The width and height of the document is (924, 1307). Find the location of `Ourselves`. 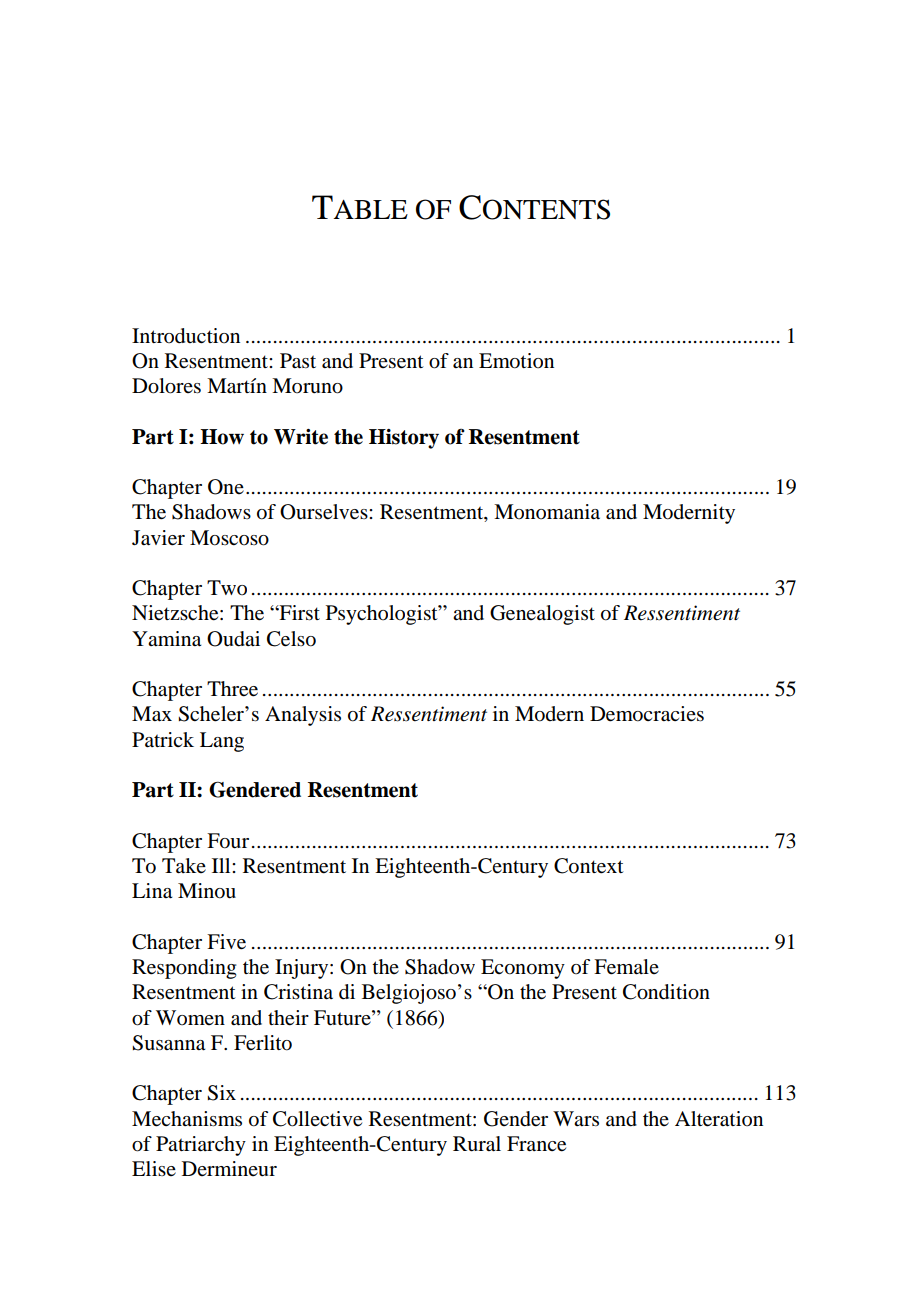

Ourselves is located at coordinates (325, 512).
